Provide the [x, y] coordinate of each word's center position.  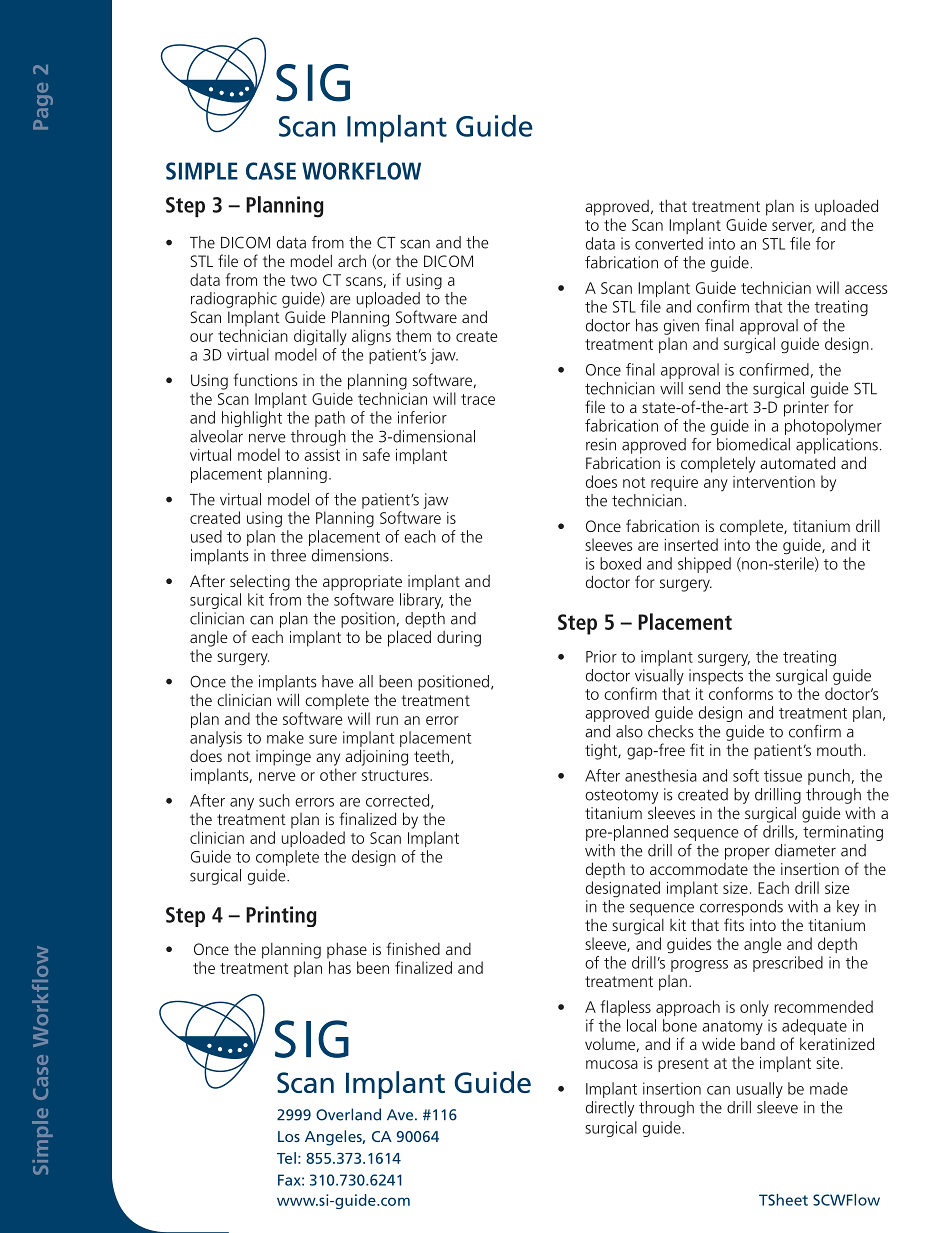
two [303, 280]
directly [610, 1109]
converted [669, 243]
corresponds [741, 908]
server [793, 227]
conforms [741, 693]
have [337, 681]
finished [413, 948]
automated [797, 462]
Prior [601, 656]
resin [601, 444]
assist [322, 455]
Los [289, 1136]
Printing [281, 916]
